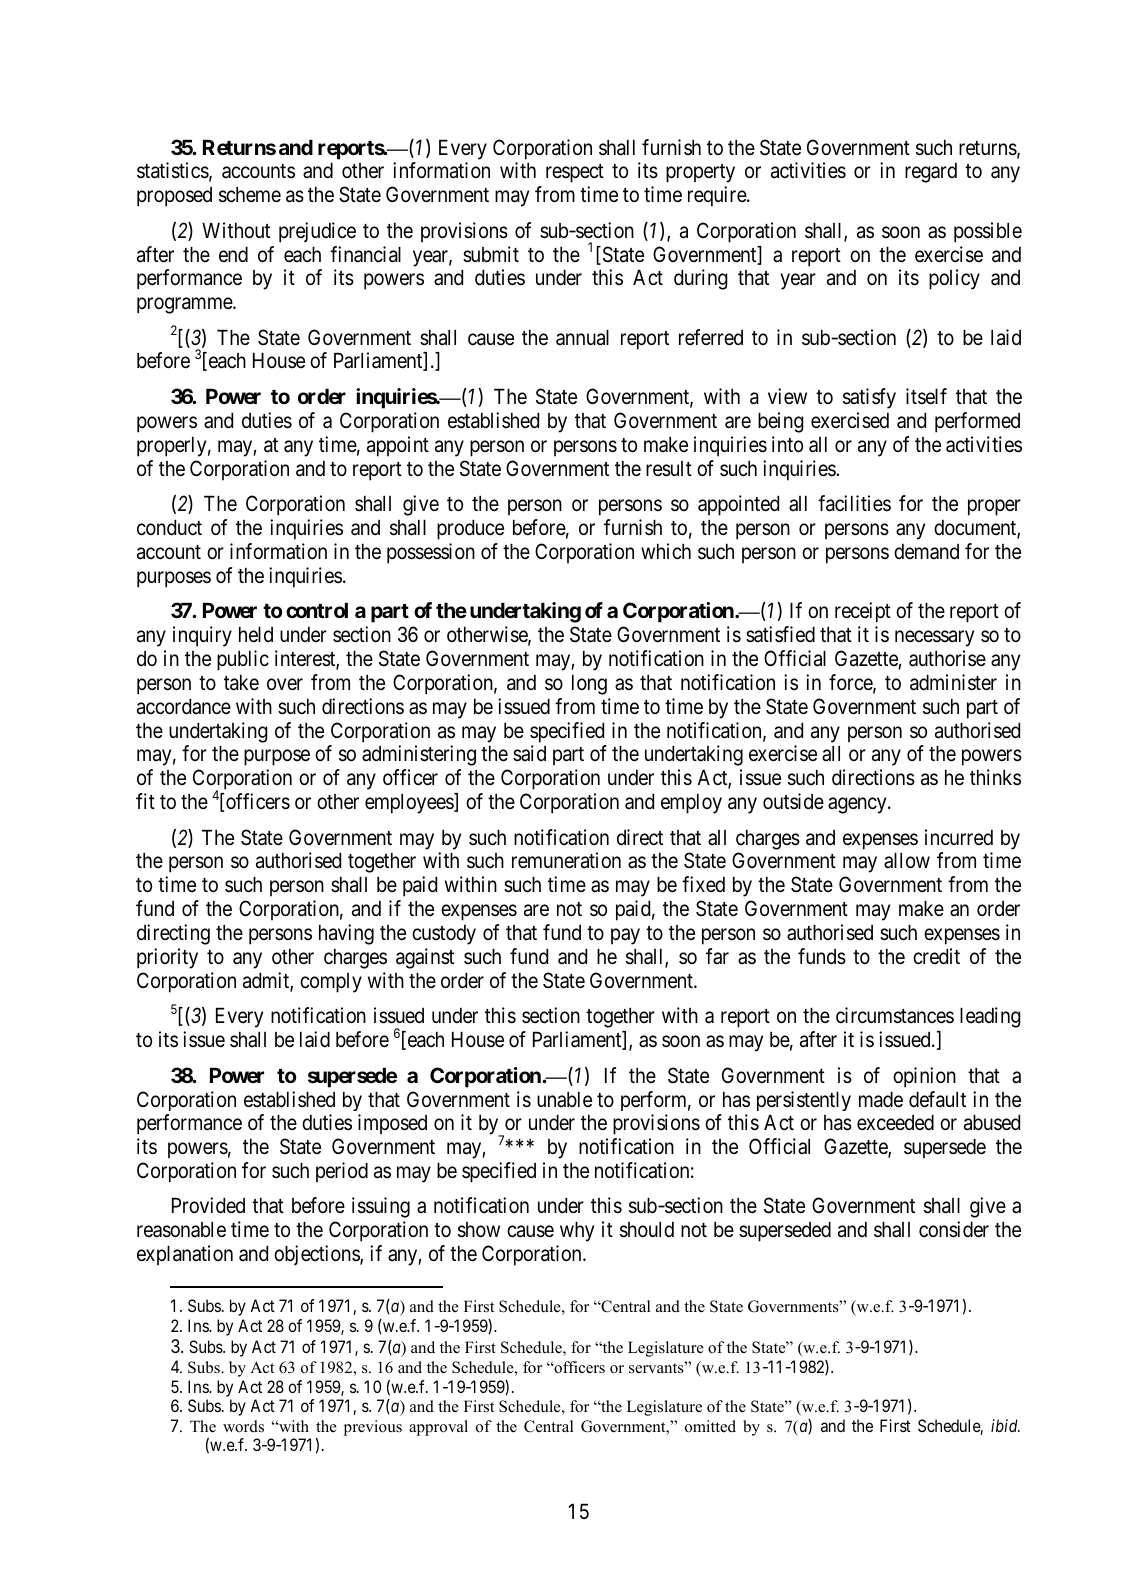 This page has height=1592, width=1126. Describe the element at coordinates (575, 173) in the page. I see `respect` at that location.
